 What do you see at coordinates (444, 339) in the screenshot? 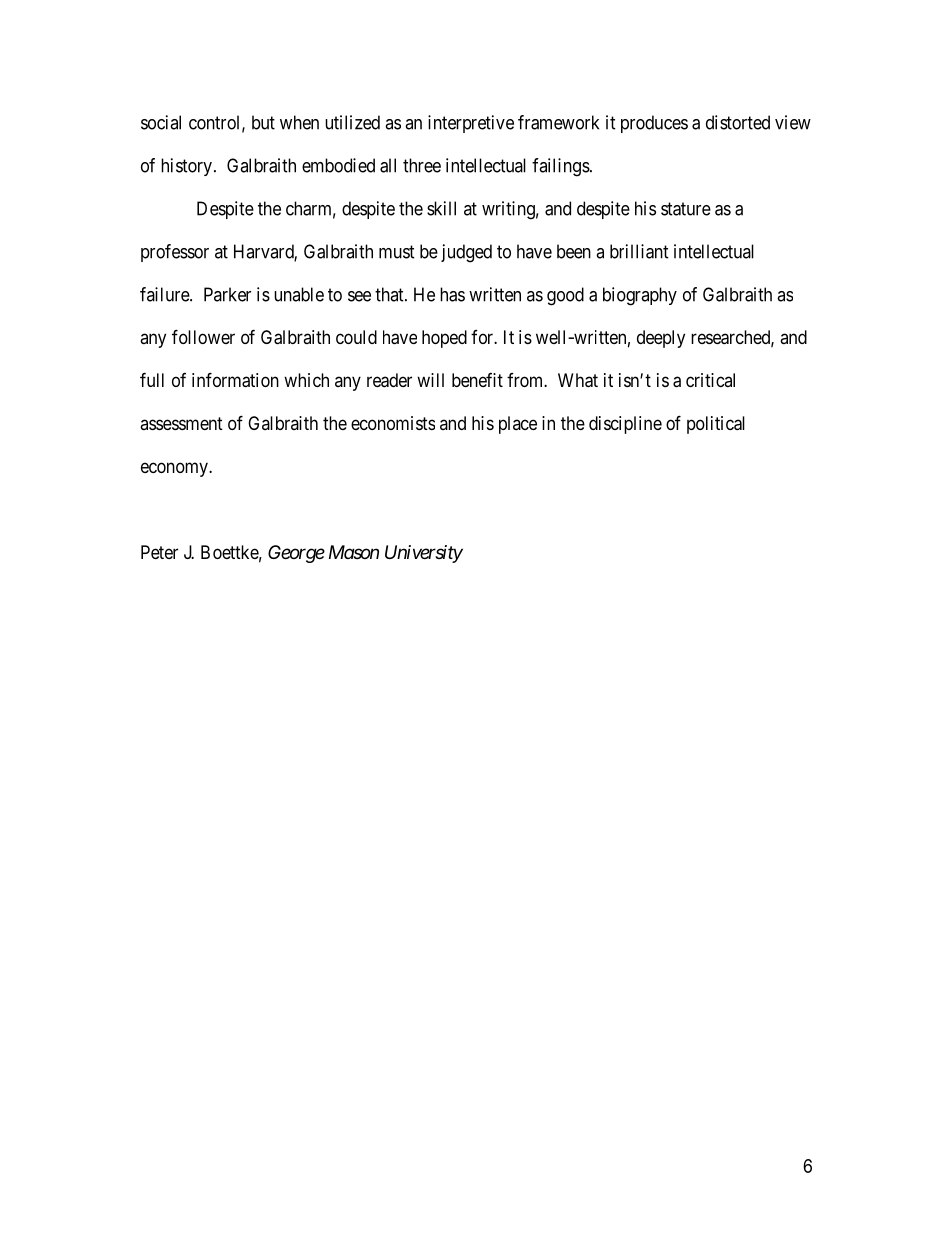
I see `hoped` at bounding box center [444, 339].
